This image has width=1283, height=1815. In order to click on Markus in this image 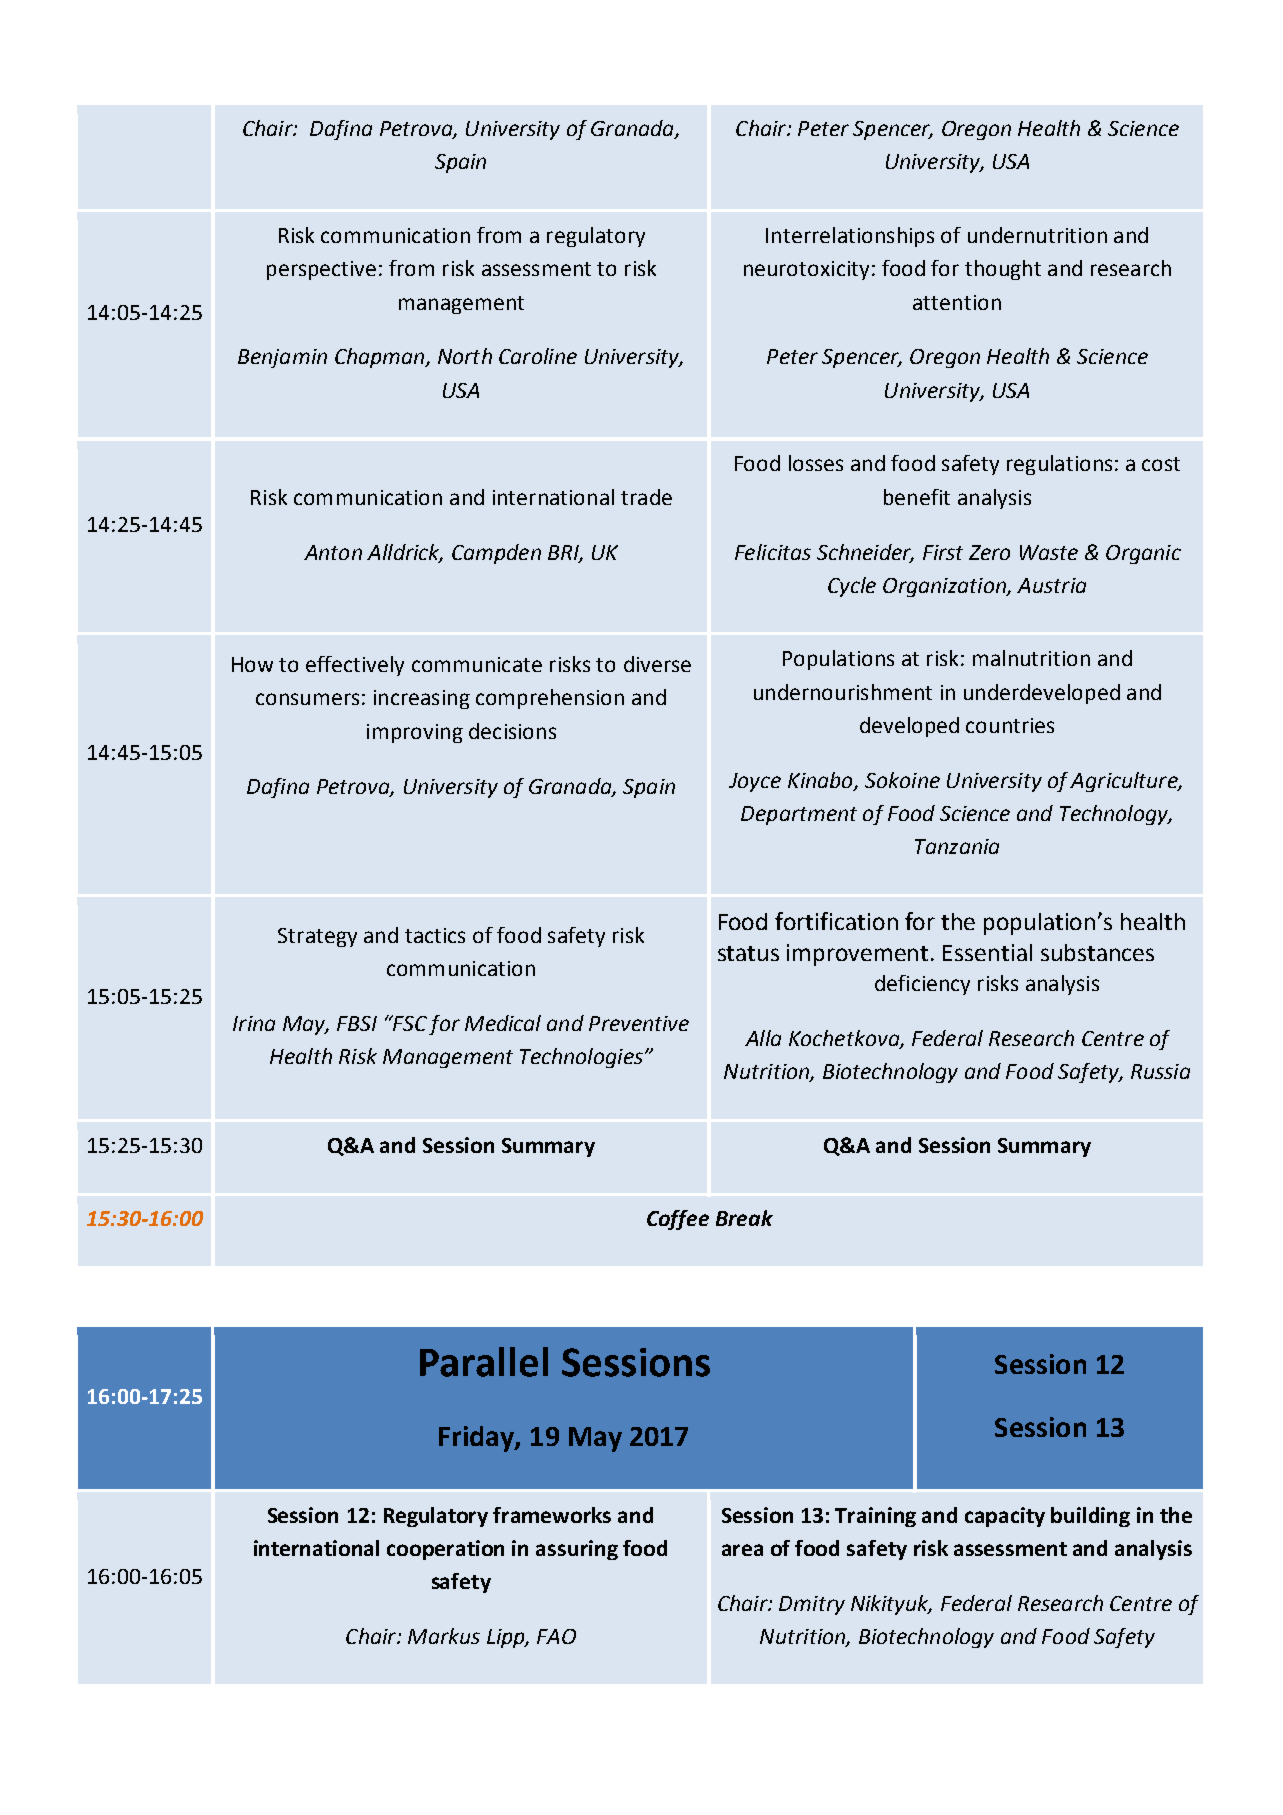, I will do `click(444, 1636)`.
